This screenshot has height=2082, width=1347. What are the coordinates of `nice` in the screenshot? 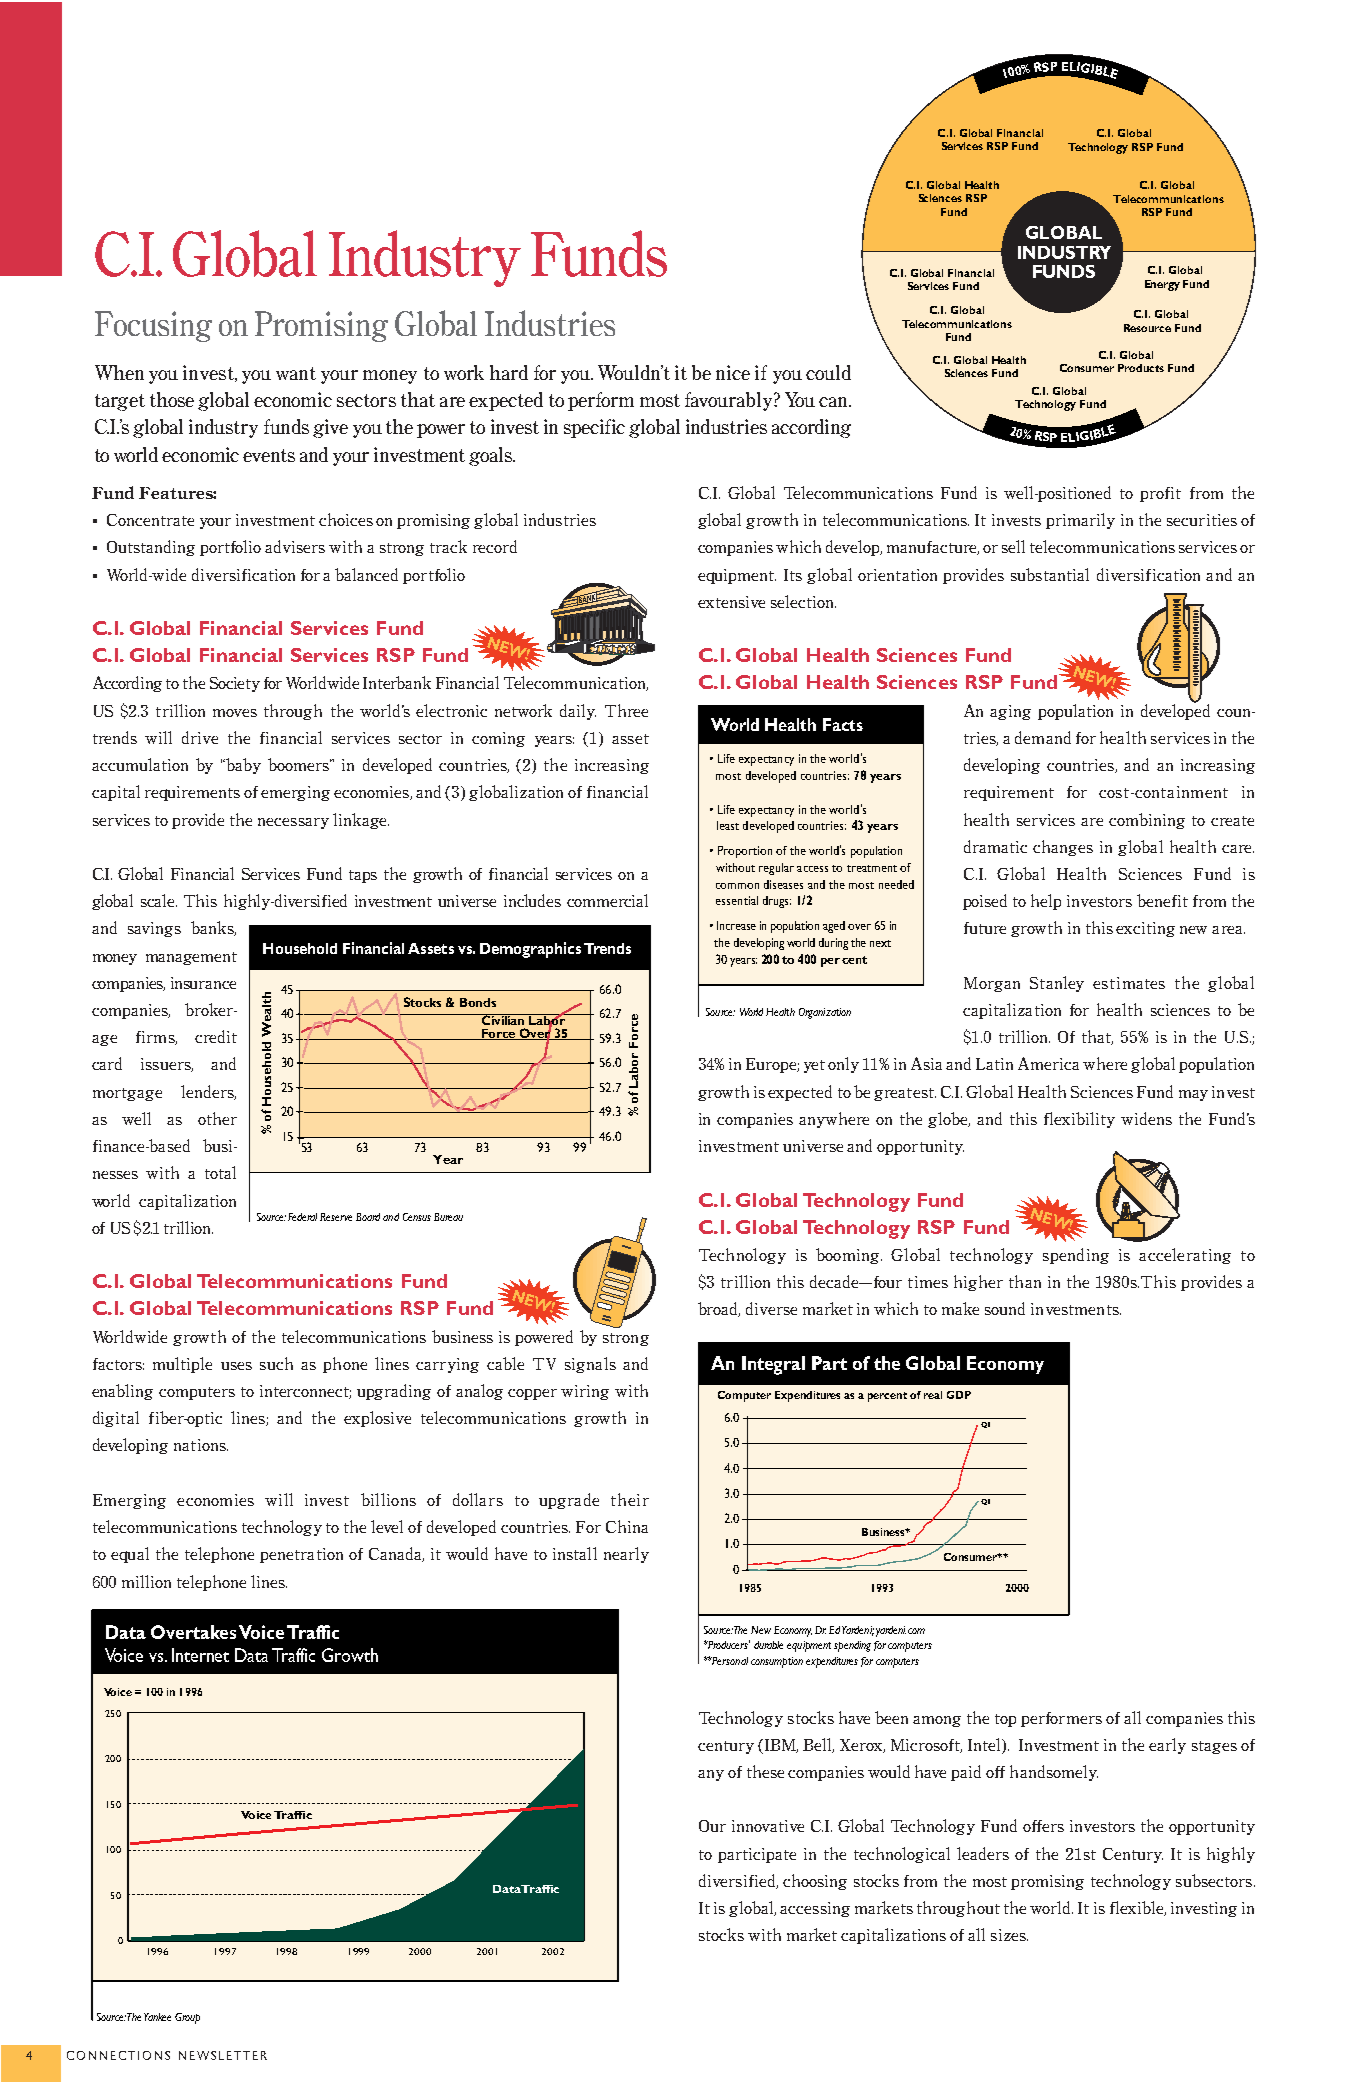 It's located at (733, 372).
